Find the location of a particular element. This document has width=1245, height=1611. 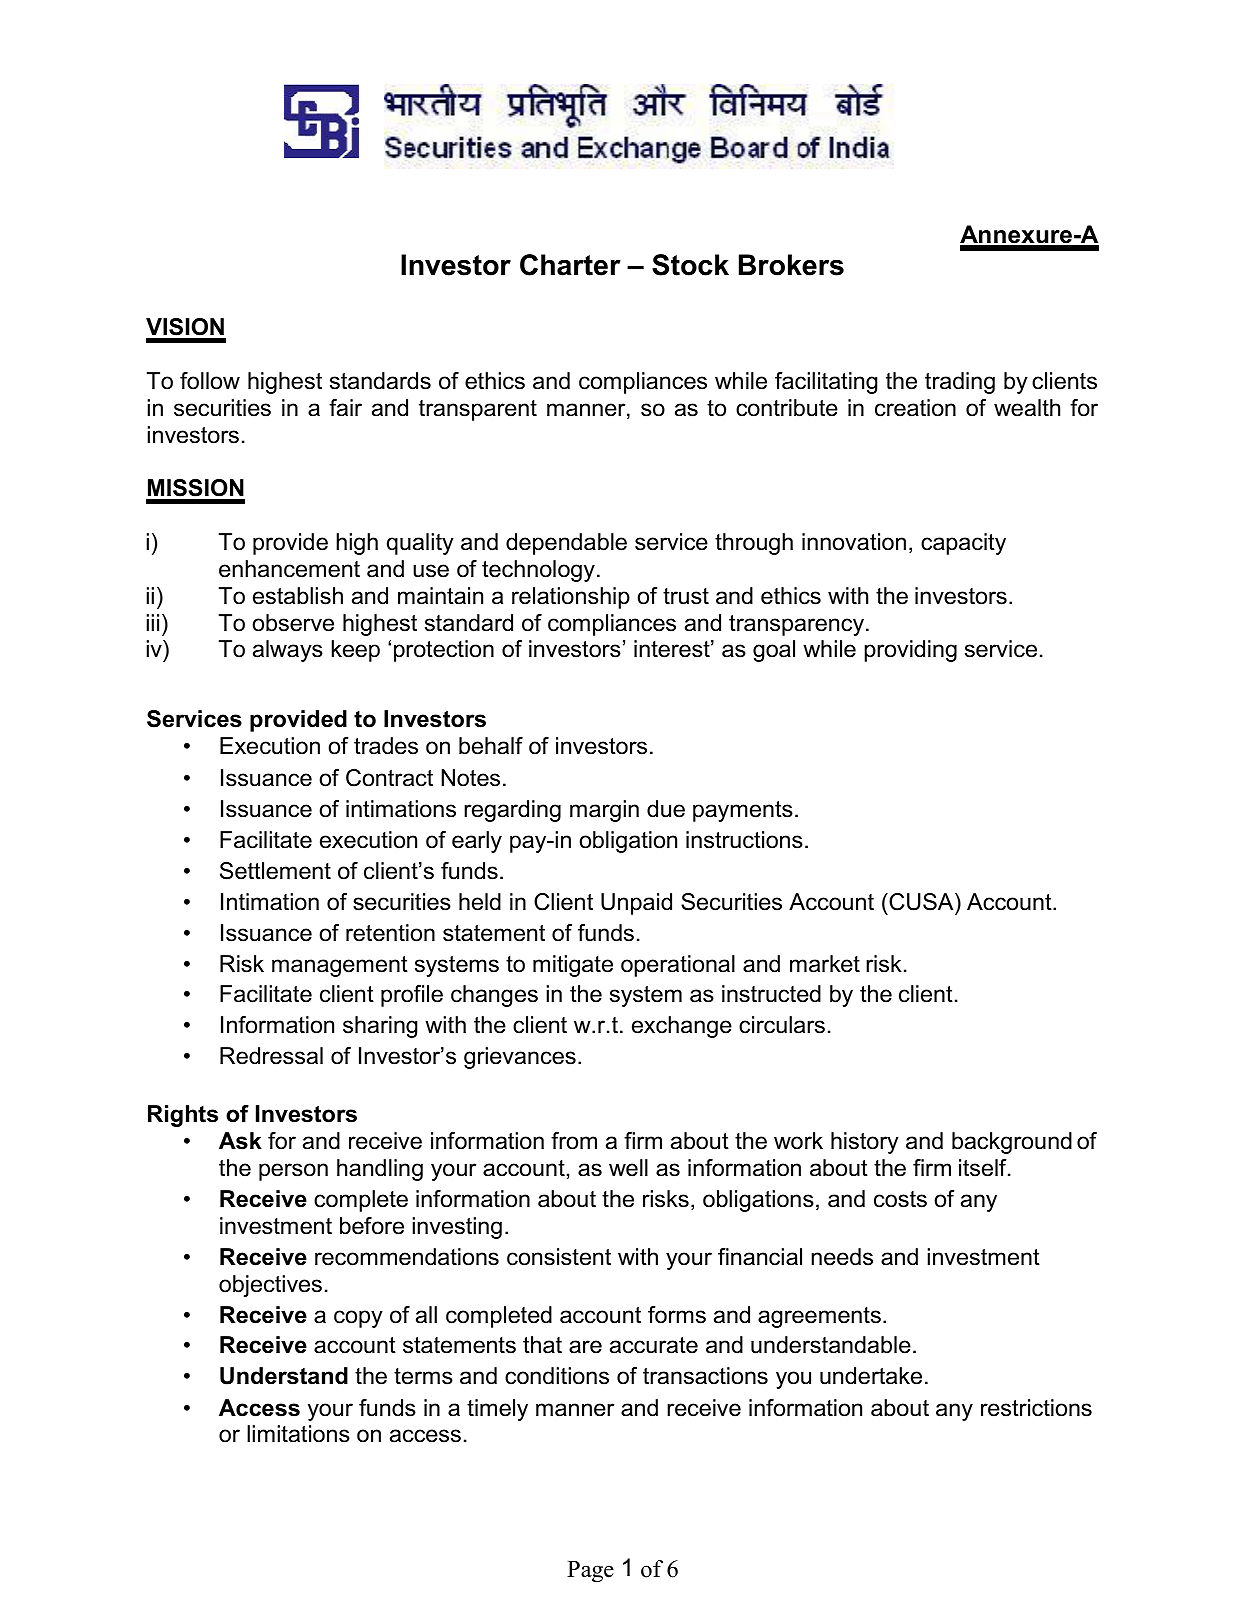

behalf is located at coordinates (491, 746).
